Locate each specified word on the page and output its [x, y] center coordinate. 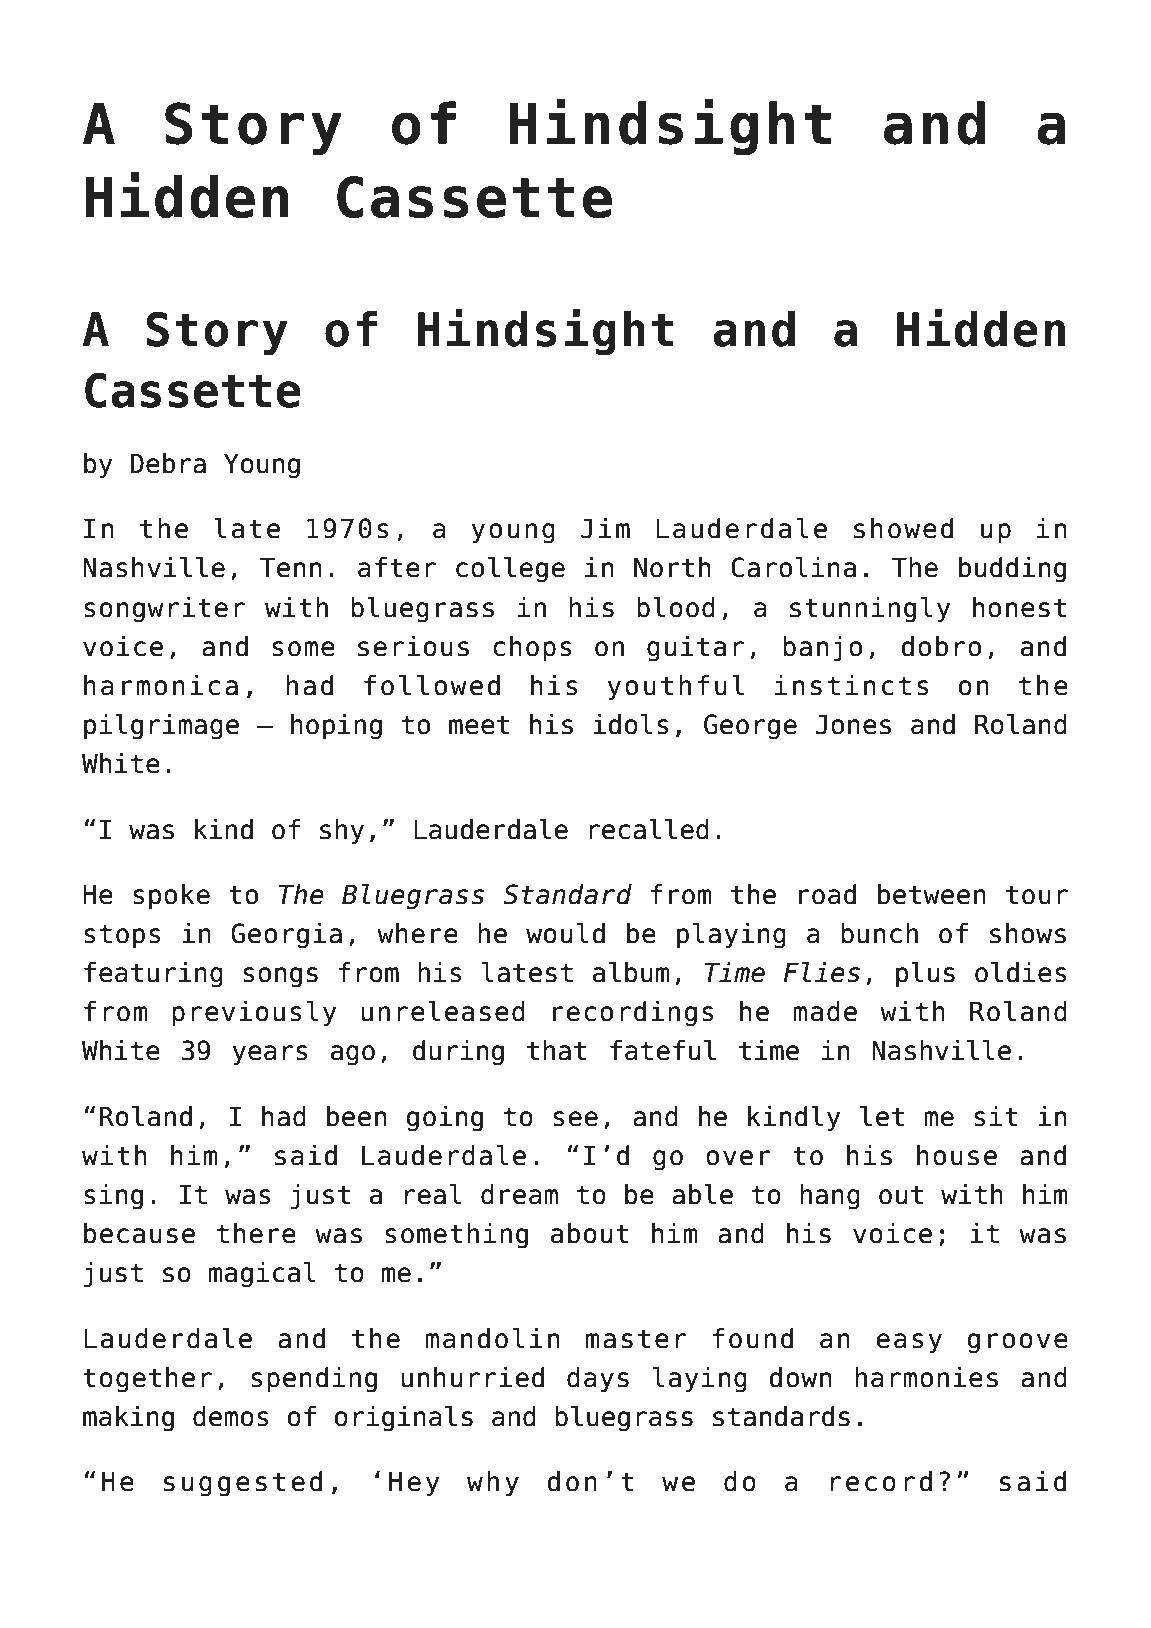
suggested [243, 1484]
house [957, 1155]
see [575, 1119]
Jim [605, 528]
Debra [168, 463]
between [932, 894]
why [493, 1484]
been [356, 1116]
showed [903, 528]
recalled [649, 829]
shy [342, 832]
